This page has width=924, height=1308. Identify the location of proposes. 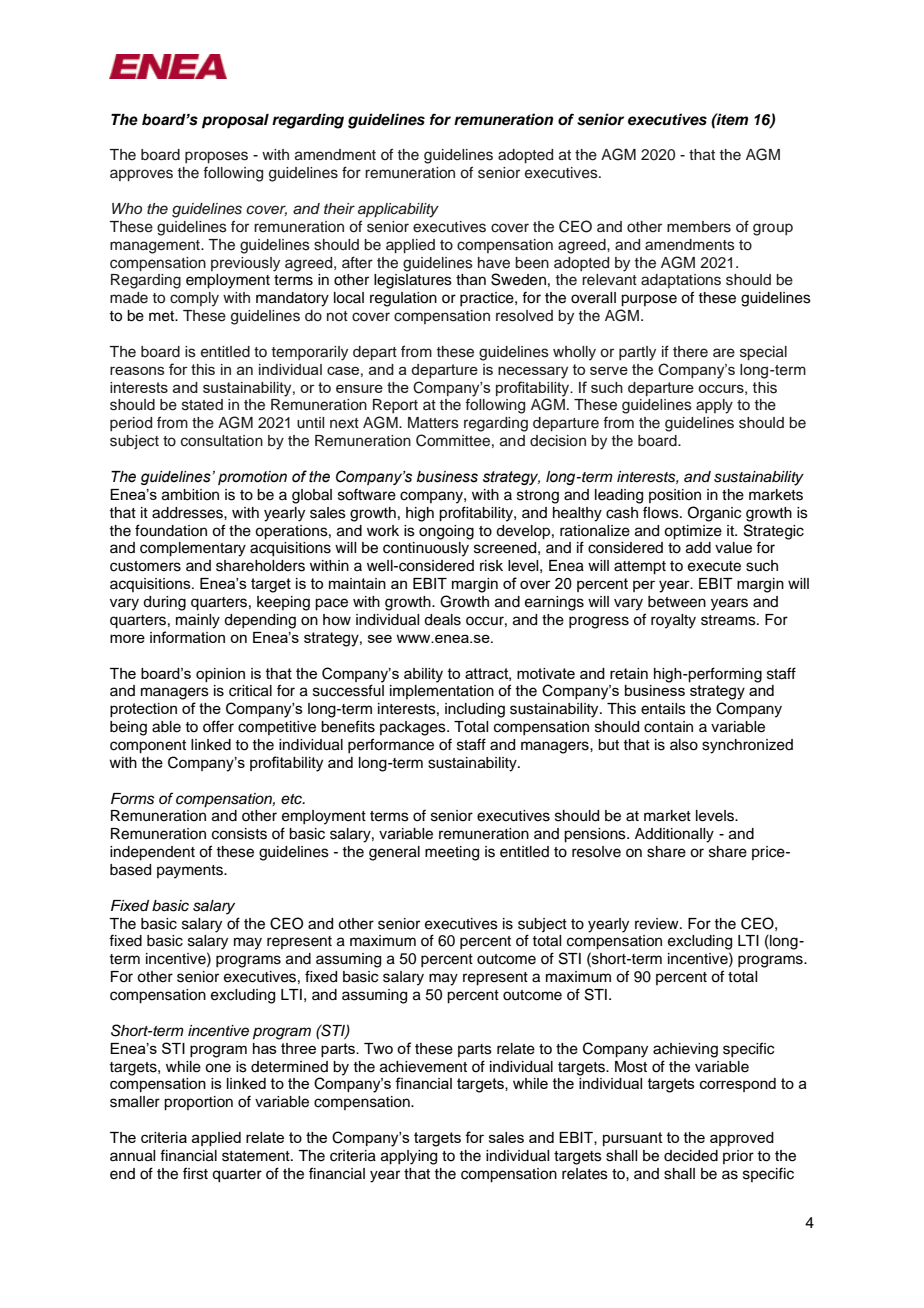
(216, 157).
